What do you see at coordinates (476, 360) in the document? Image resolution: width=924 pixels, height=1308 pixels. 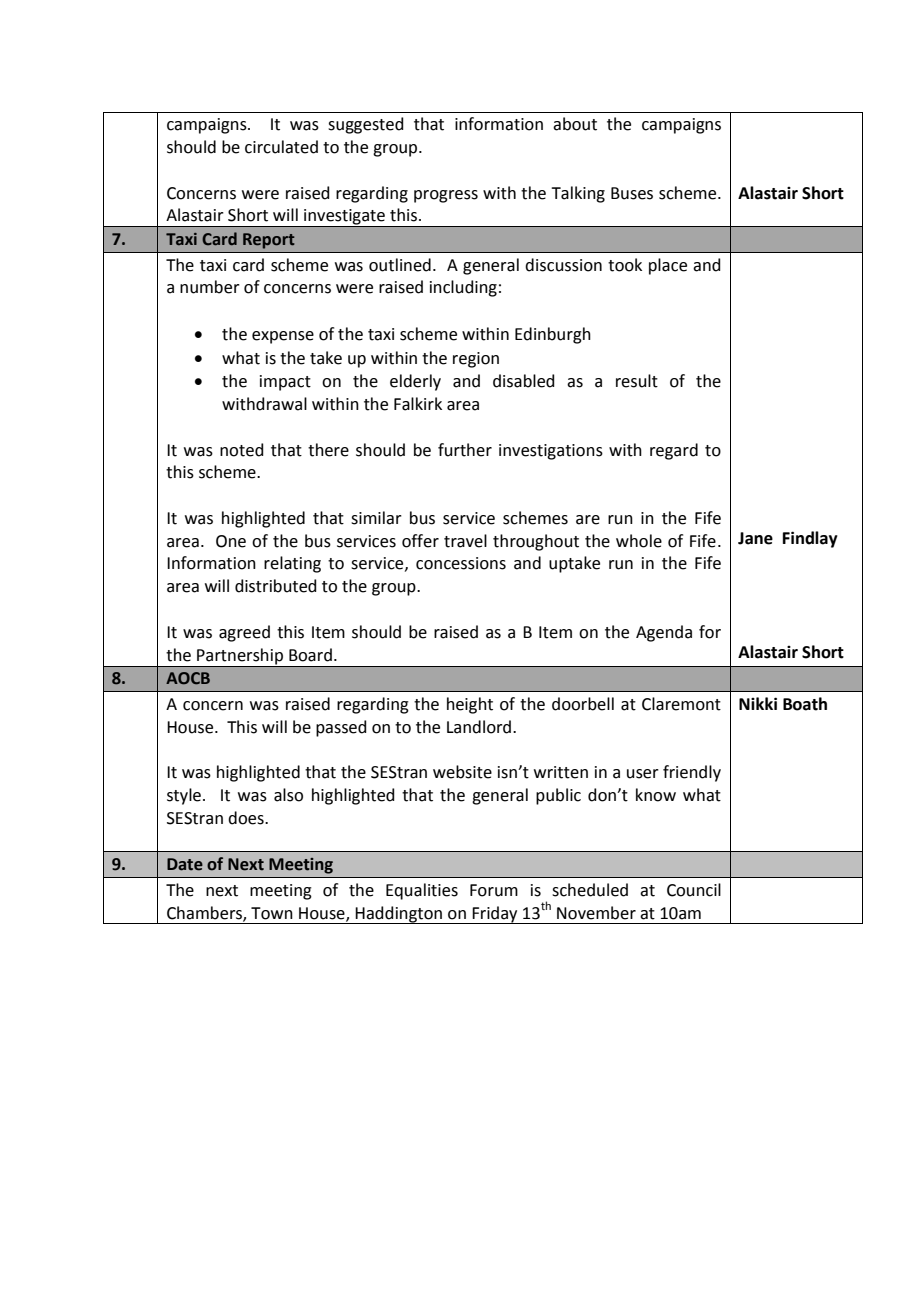 I see `region` at bounding box center [476, 360].
